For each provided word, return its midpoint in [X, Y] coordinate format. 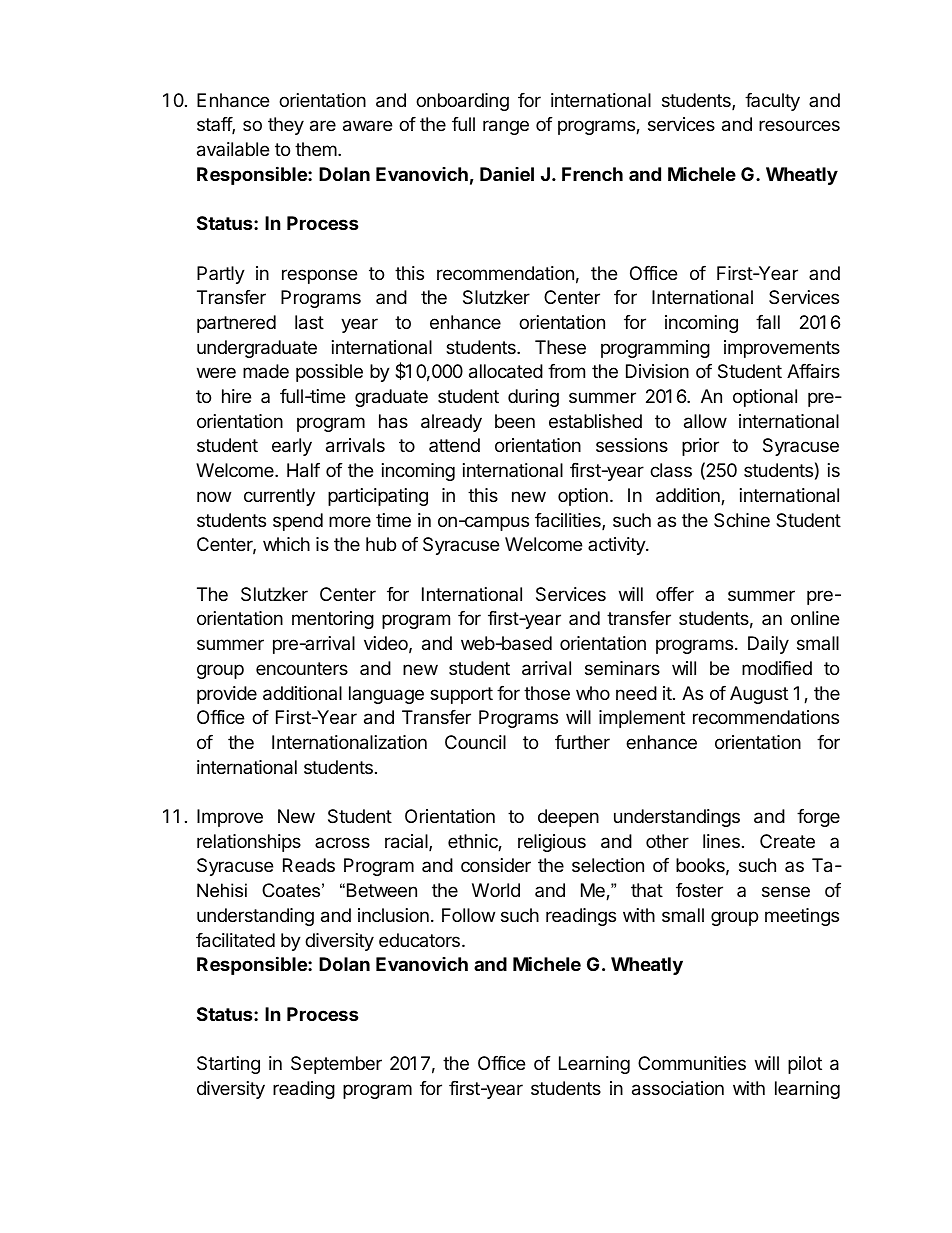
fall [768, 322]
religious [552, 843]
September [336, 1065]
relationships [249, 843]
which [286, 544]
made [266, 371]
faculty [772, 102]
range [506, 127]
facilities [569, 521]
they [286, 126]
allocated [506, 371]
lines [721, 841]
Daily [768, 645]
